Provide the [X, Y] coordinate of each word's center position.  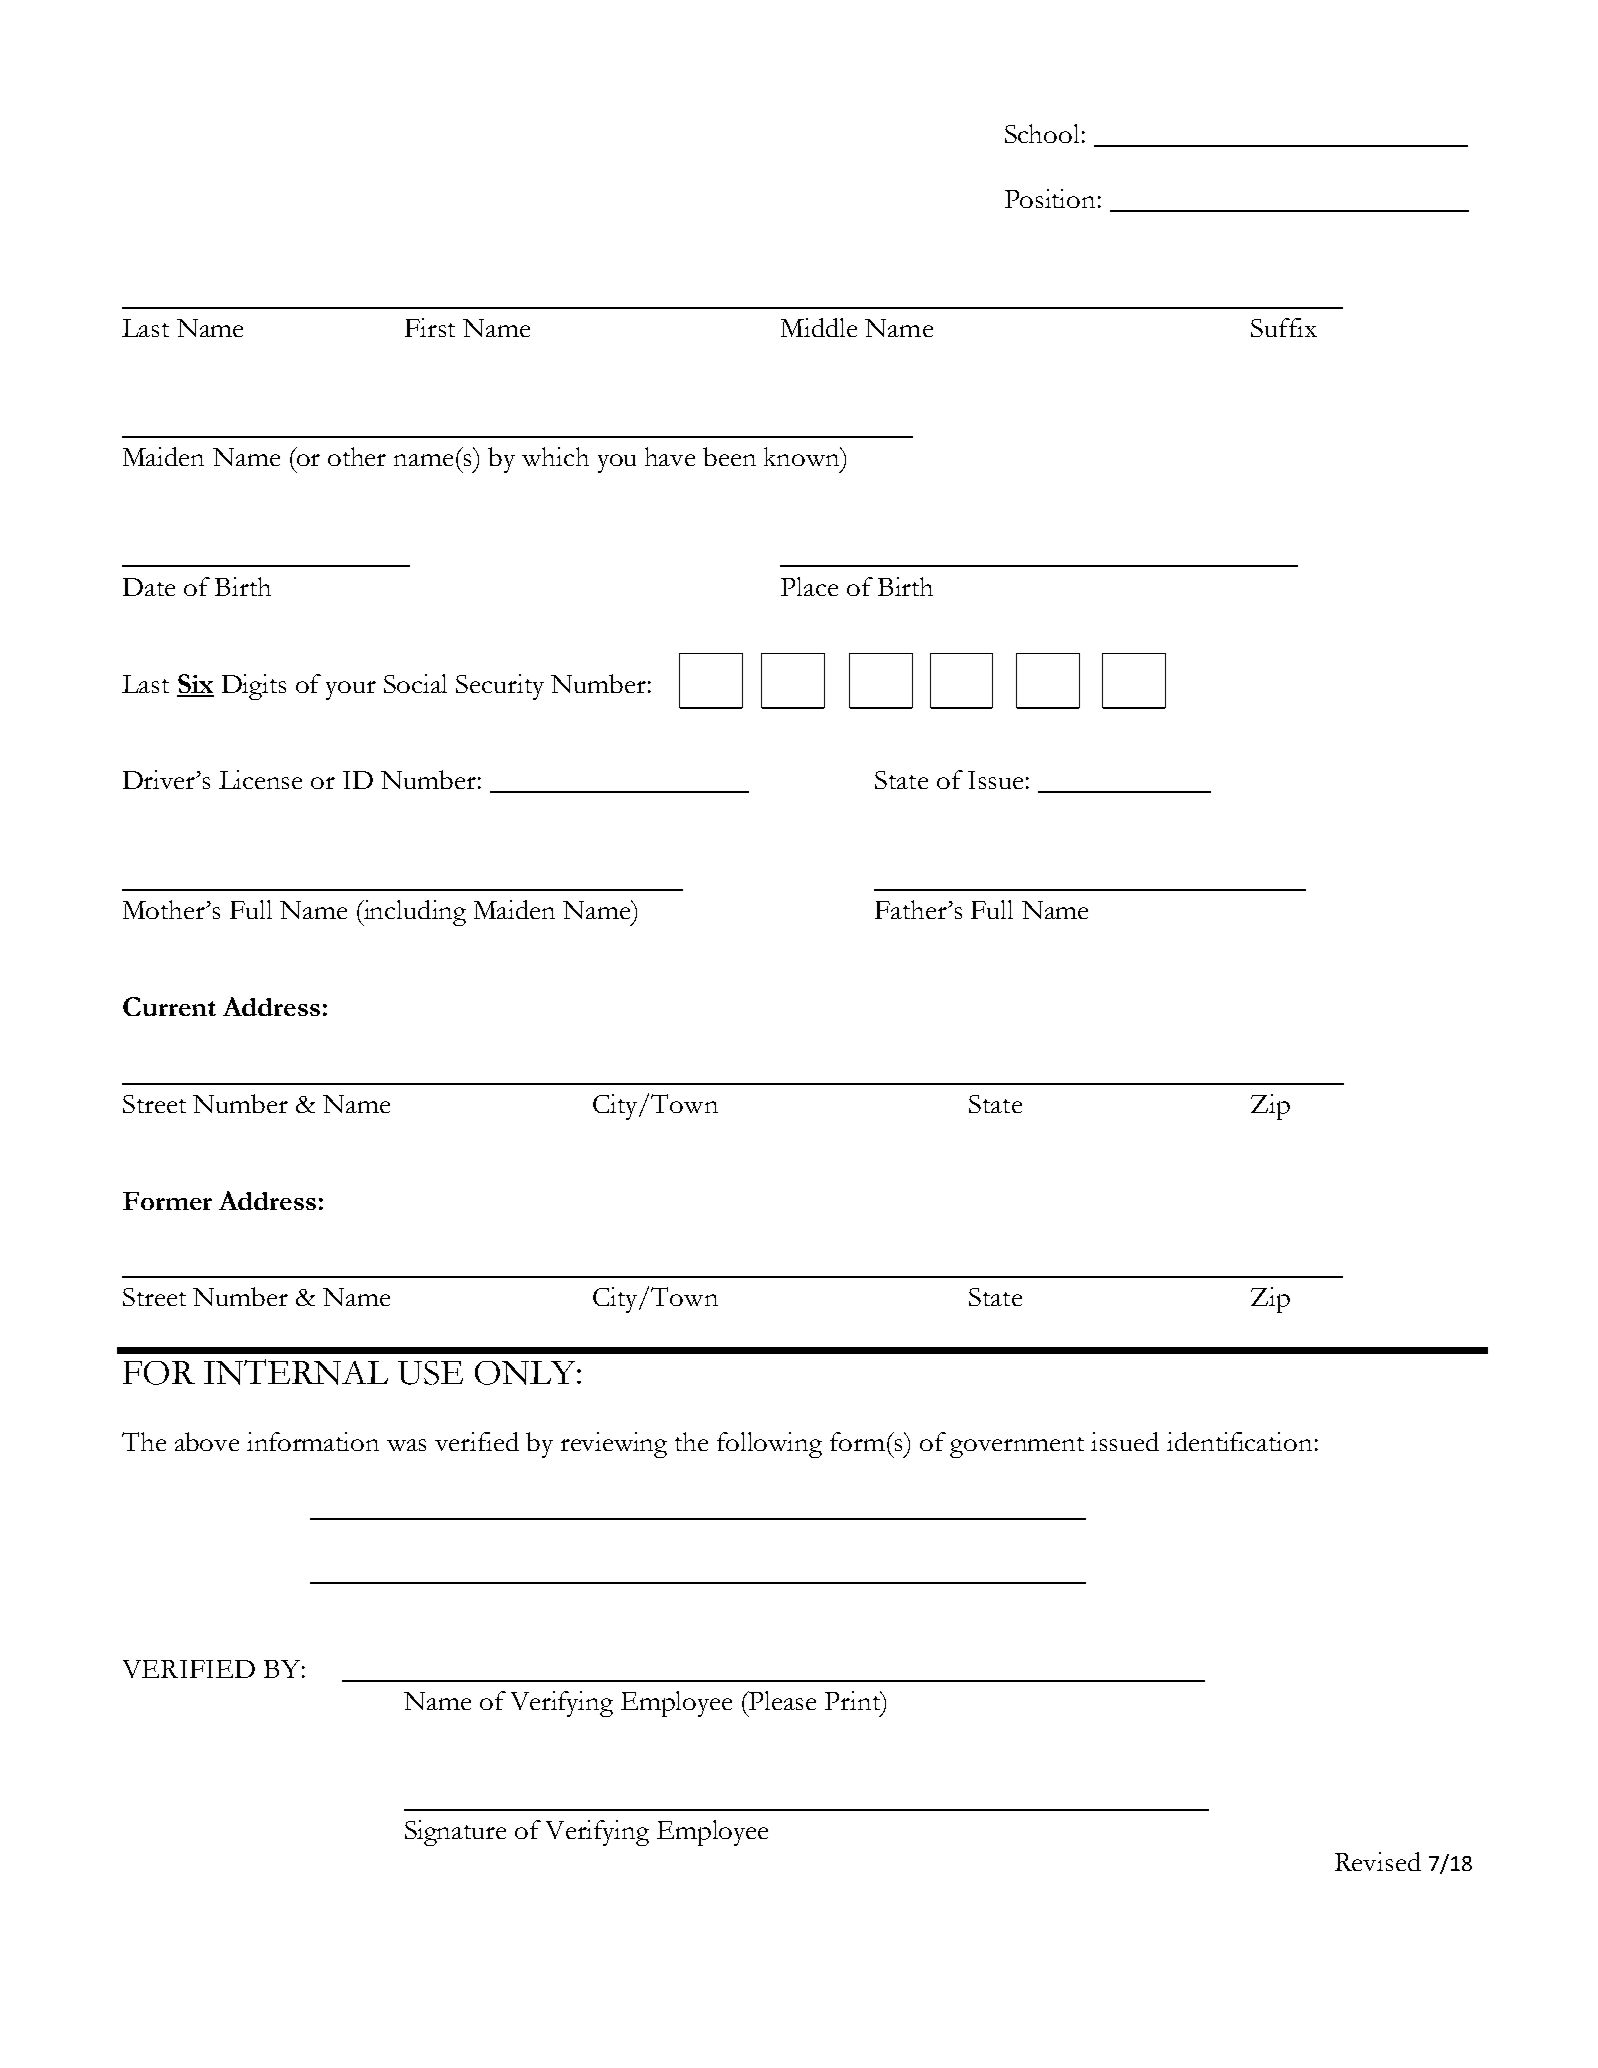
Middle [819, 327]
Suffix [1284, 327]
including [413, 913]
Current [169, 1006]
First [430, 327]
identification [1239, 1441]
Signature [455, 1833]
